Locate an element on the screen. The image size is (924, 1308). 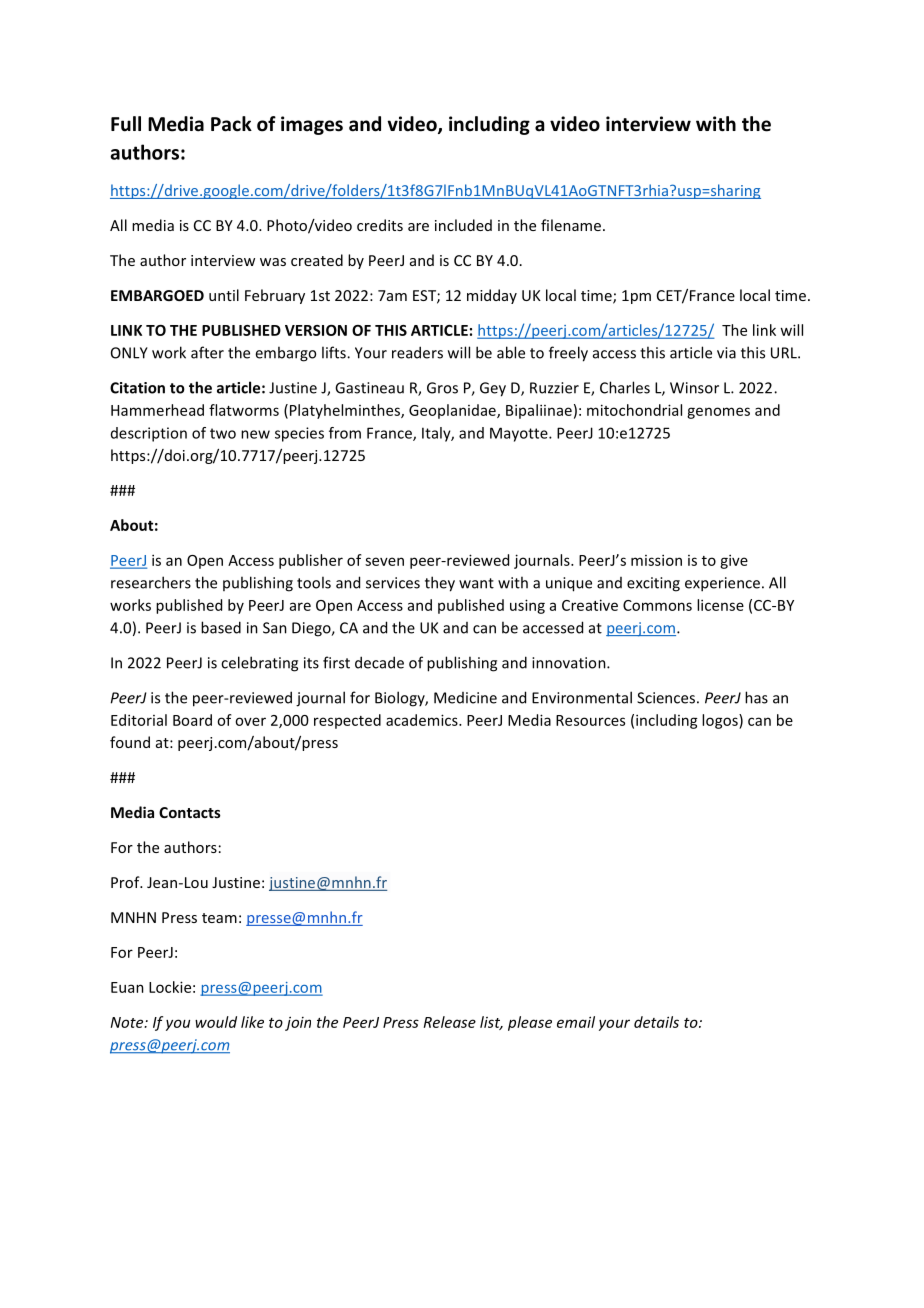
filename is located at coordinates (572, 225).
